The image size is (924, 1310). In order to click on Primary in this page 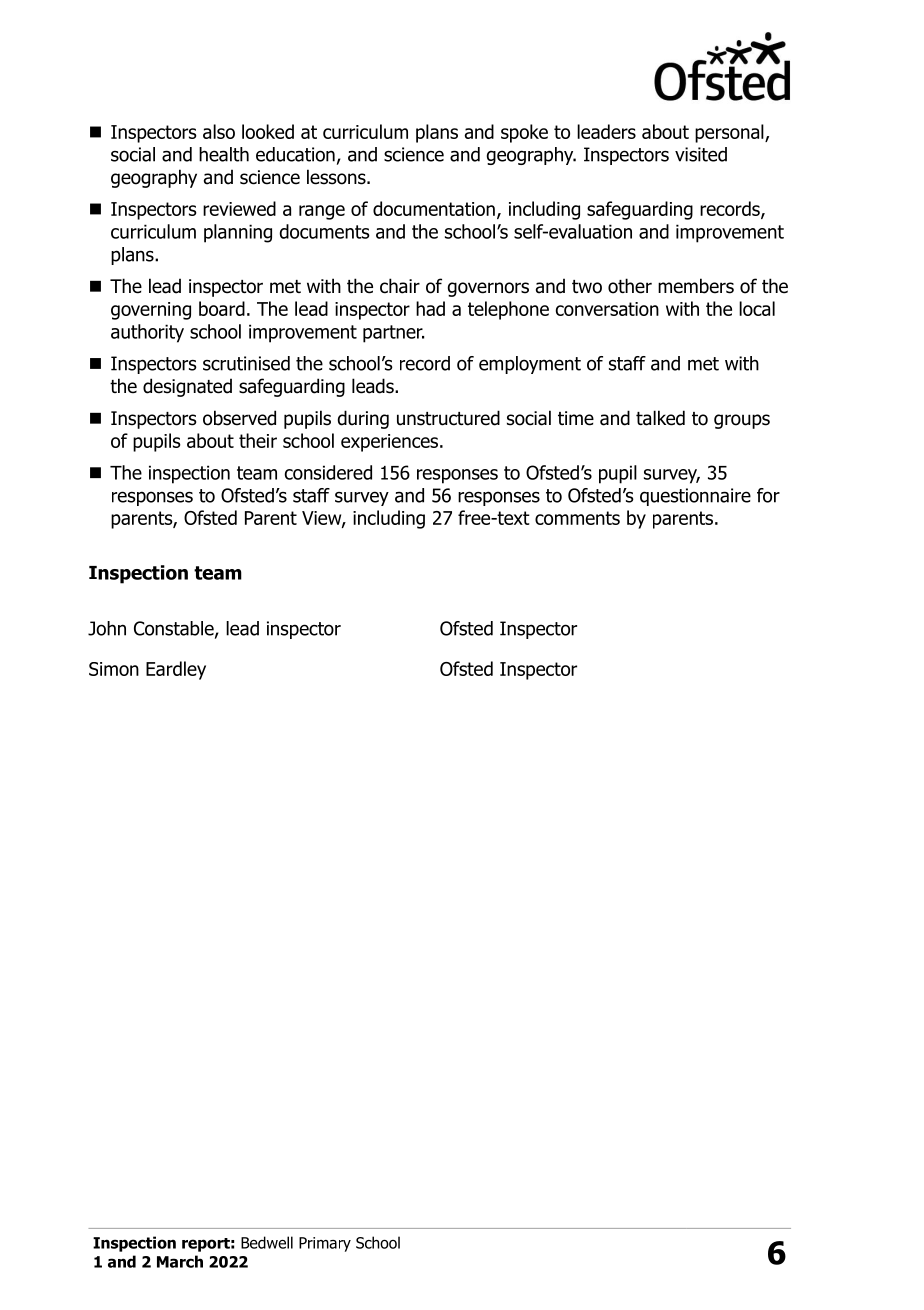, I will do `click(325, 1244)`.
